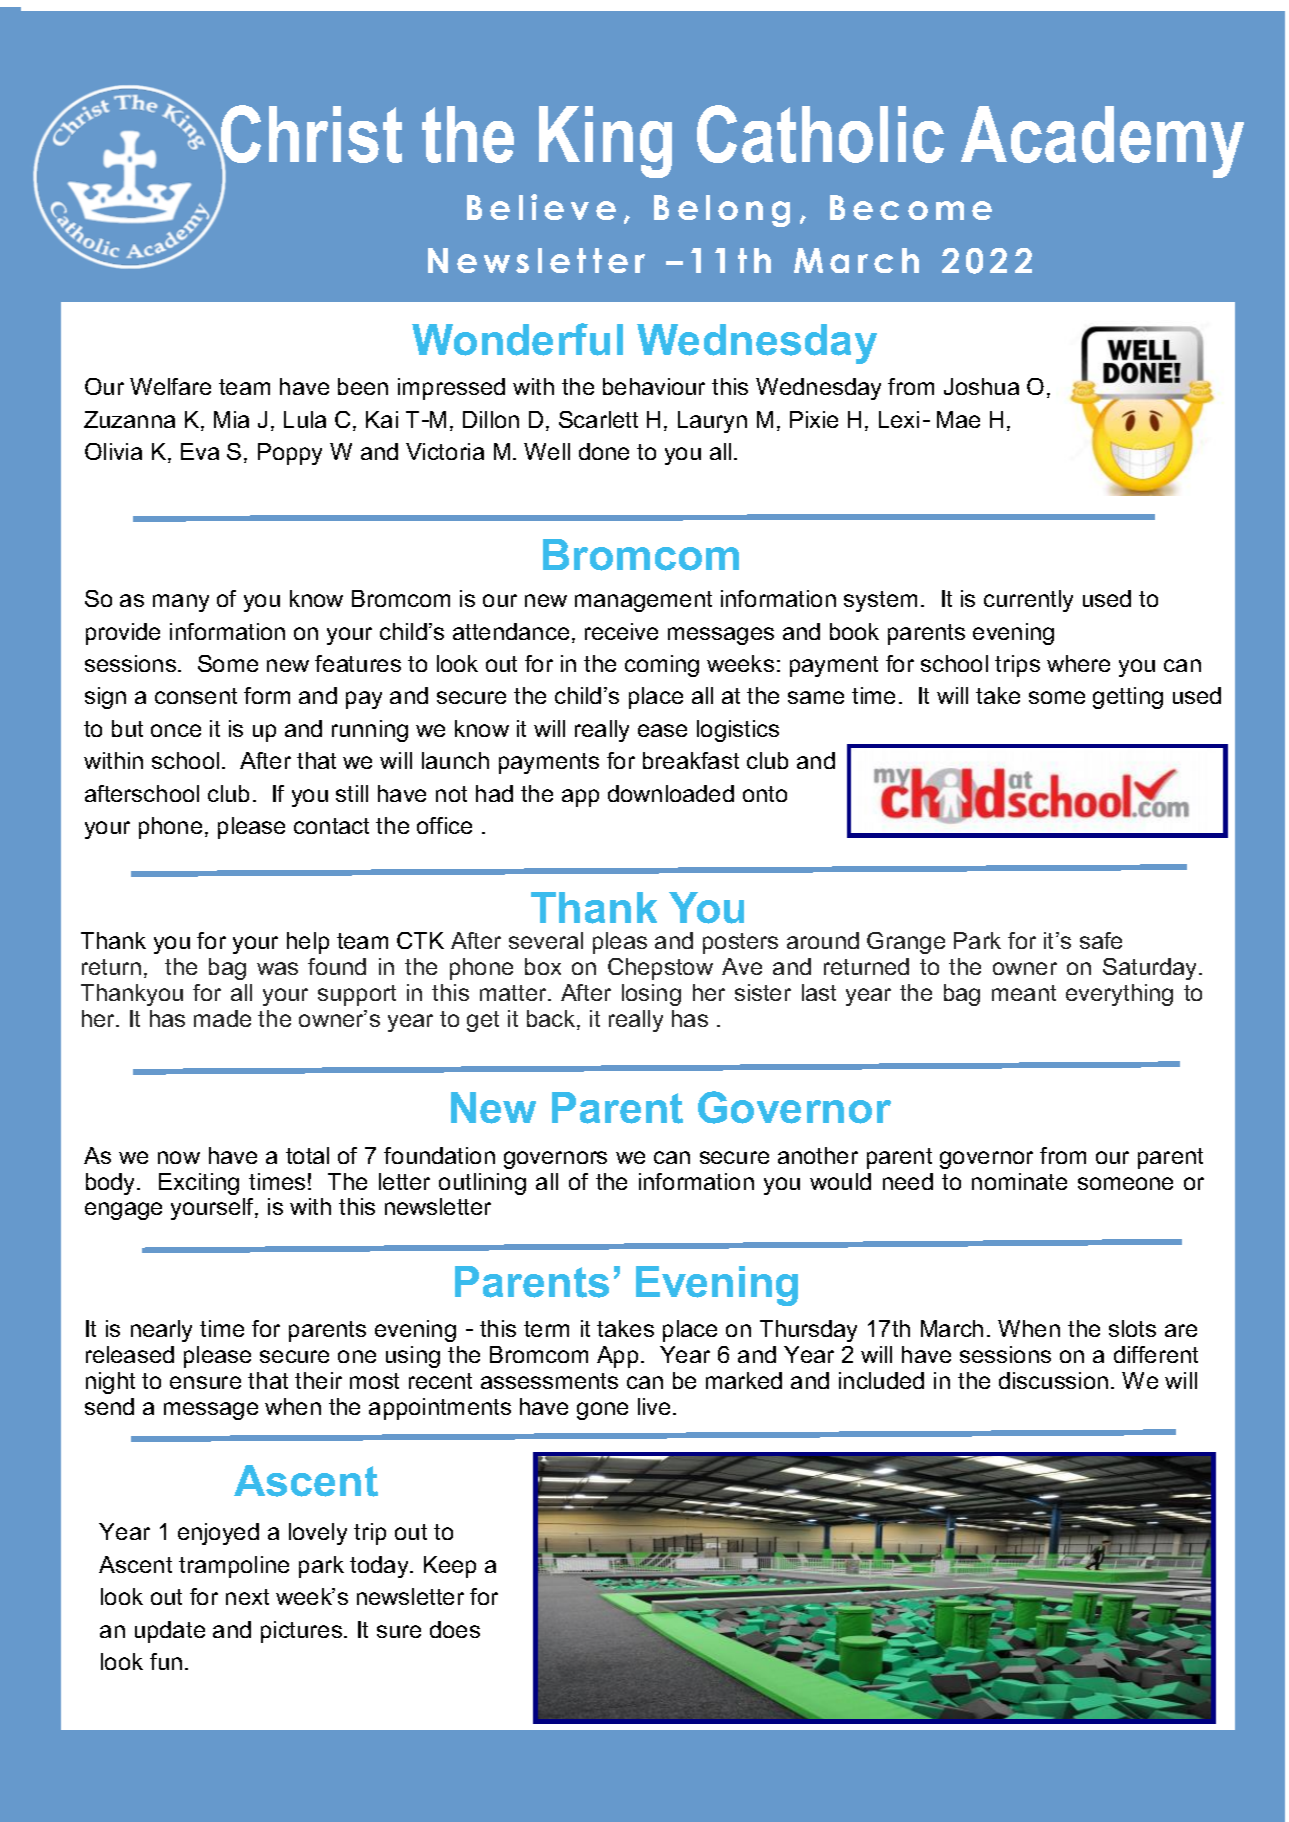 This screenshot has height=1822, width=1289. I want to click on meant, so click(1024, 993).
